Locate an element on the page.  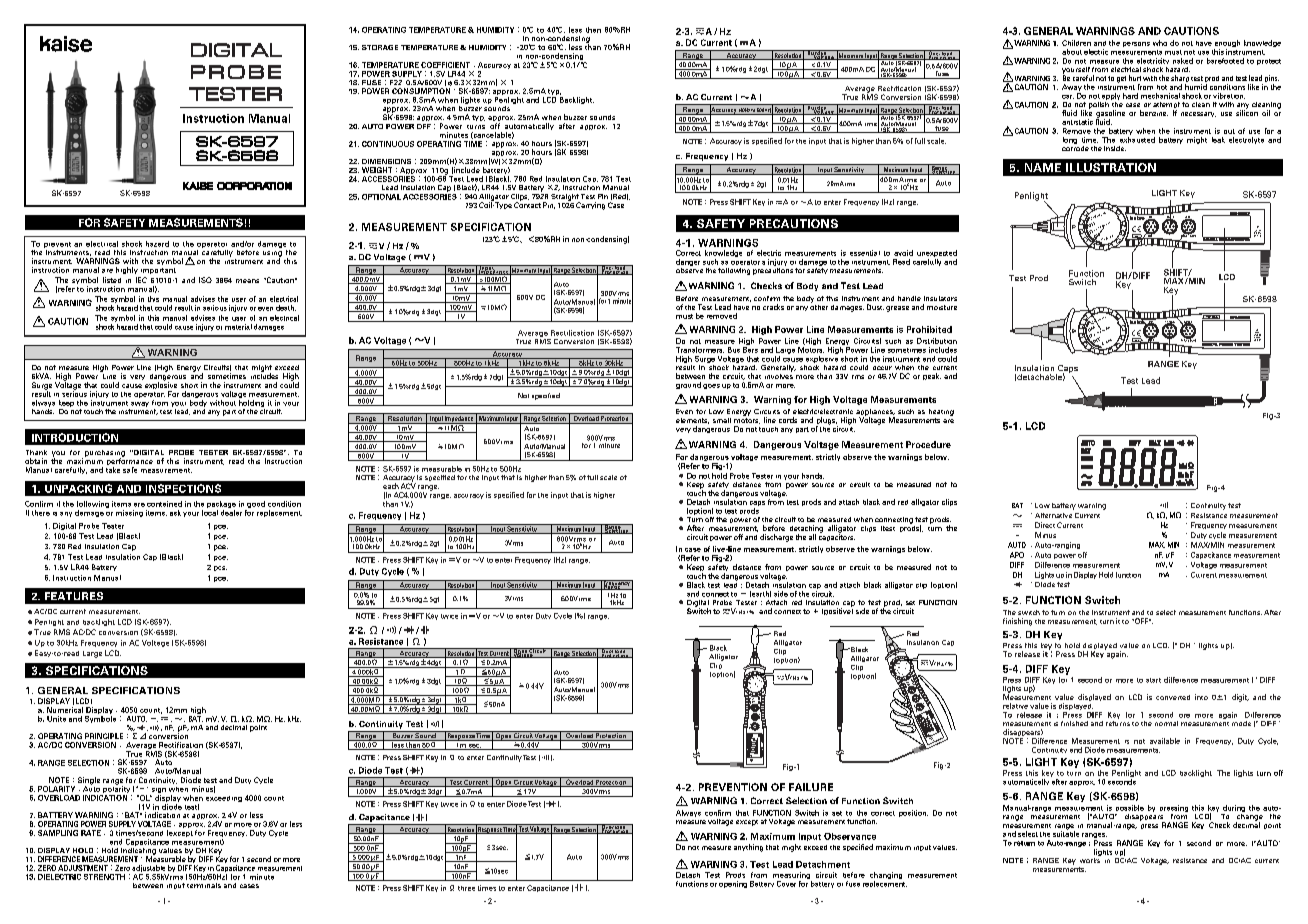
elements is located at coordinates (692, 421).
